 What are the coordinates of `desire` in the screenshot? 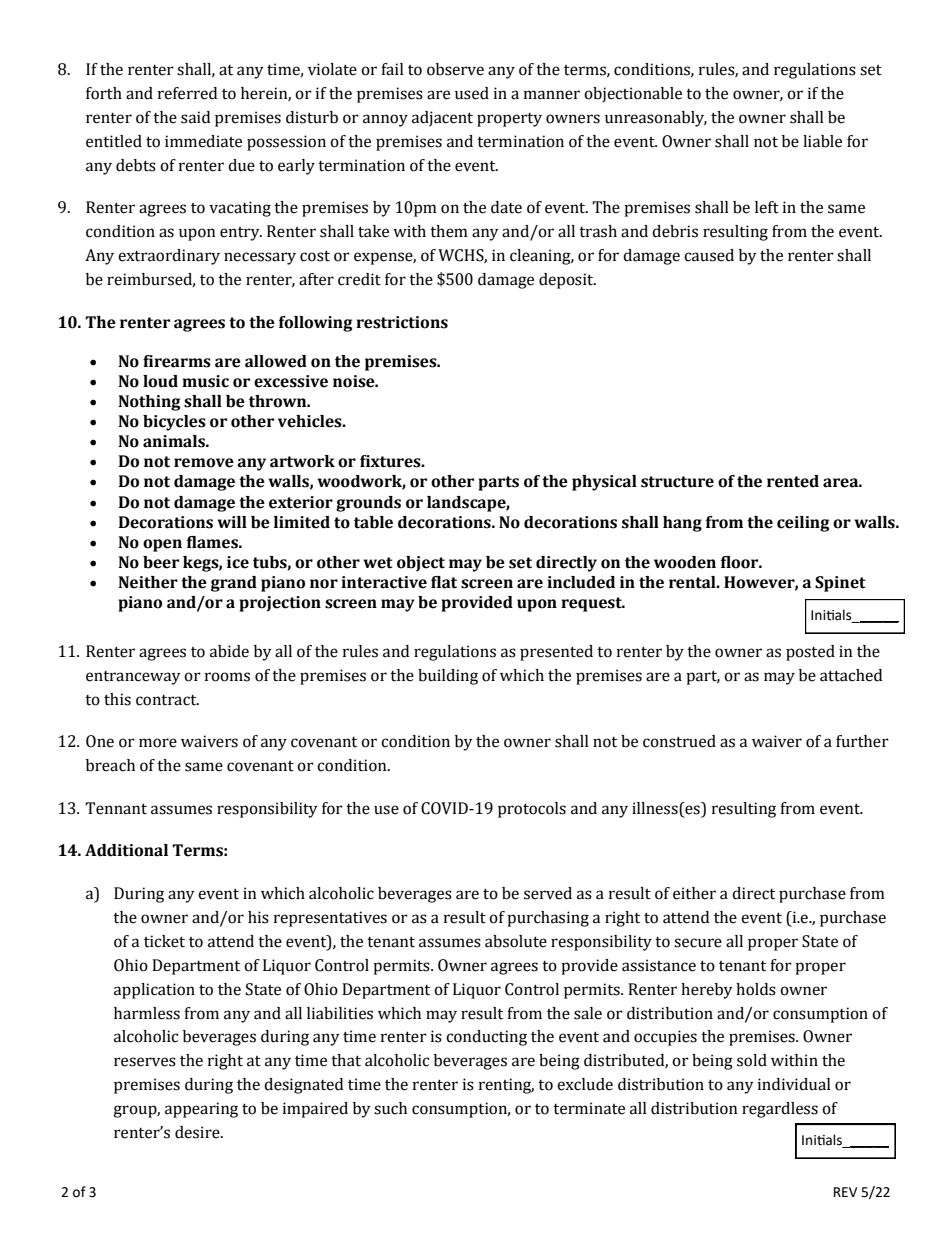 It's located at (198, 1132).
